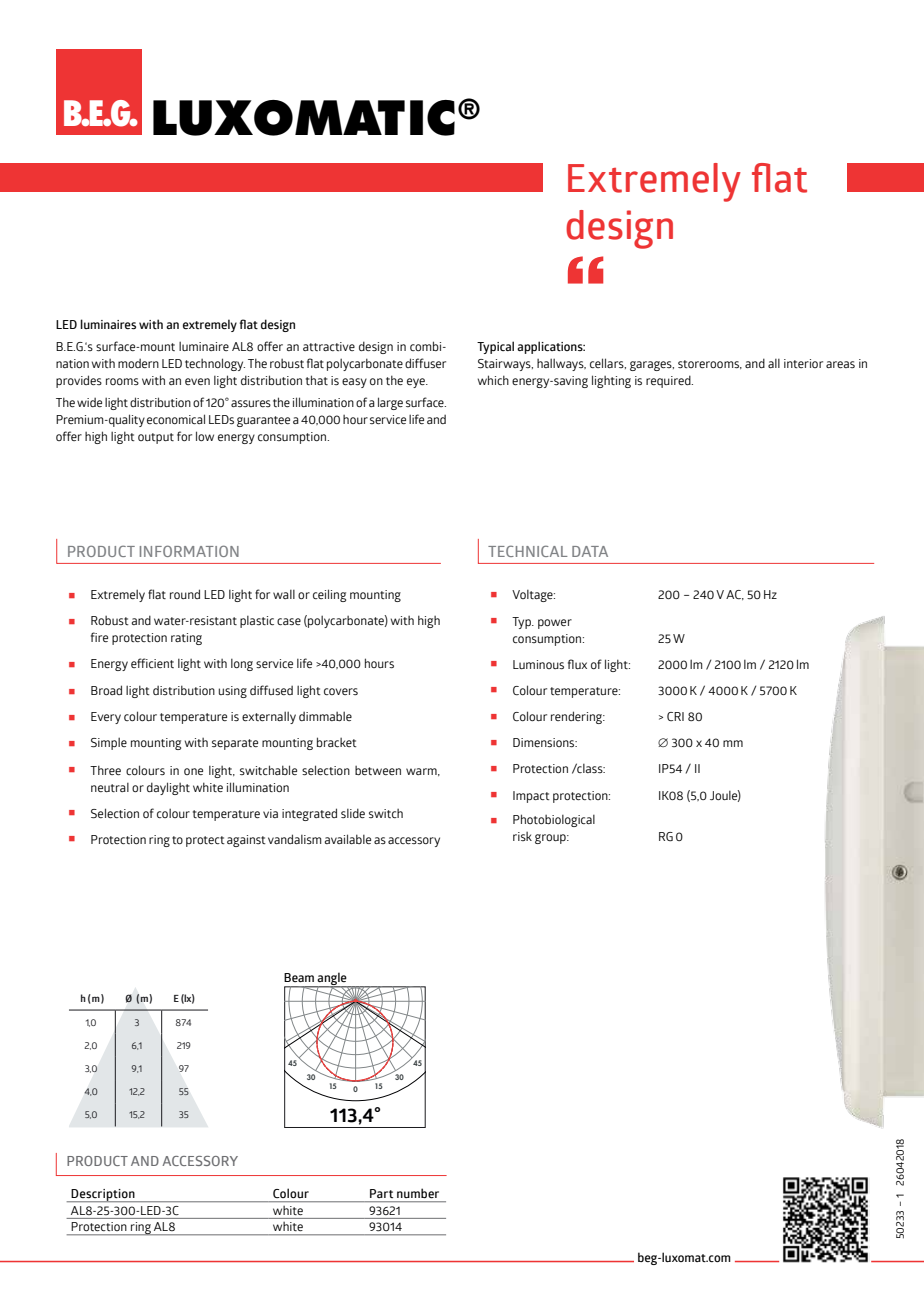 The width and height of the screenshot is (924, 1308). I want to click on information, so click(189, 551).
